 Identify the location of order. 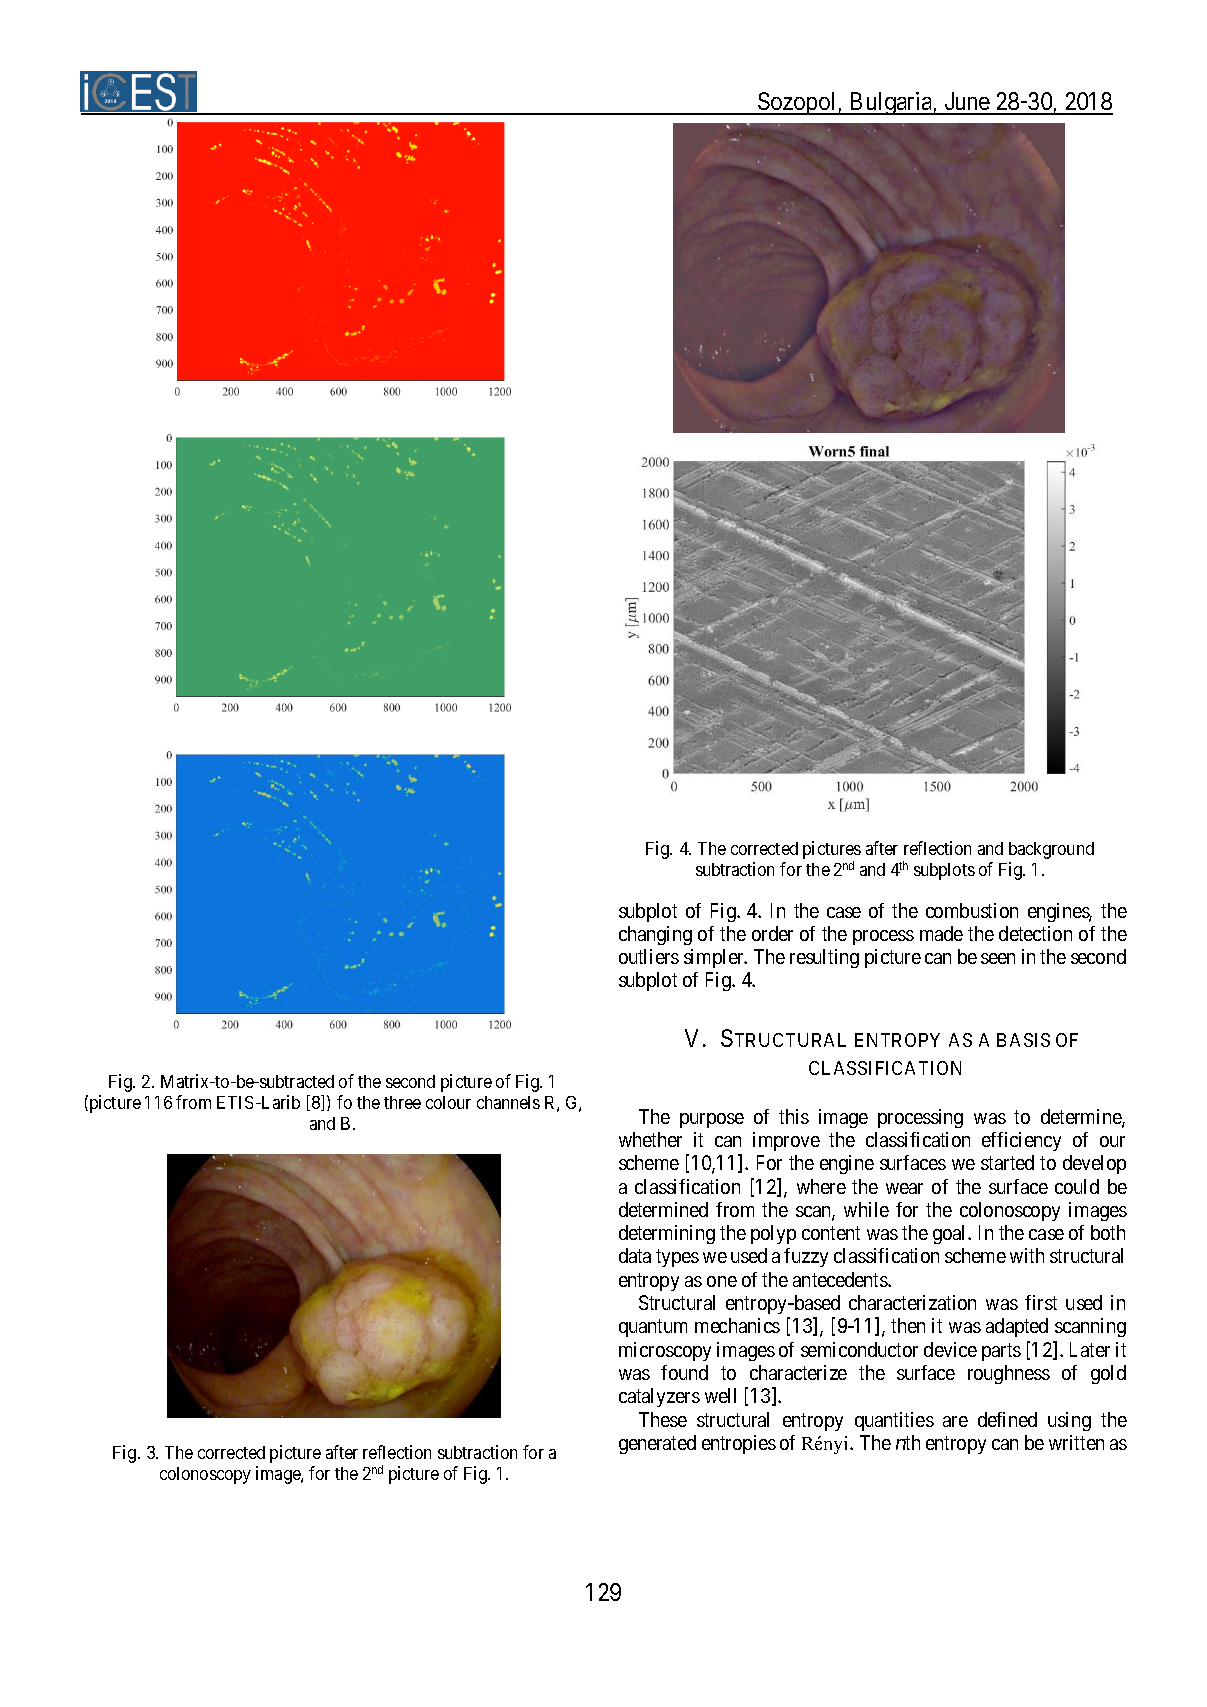
(772, 933).
